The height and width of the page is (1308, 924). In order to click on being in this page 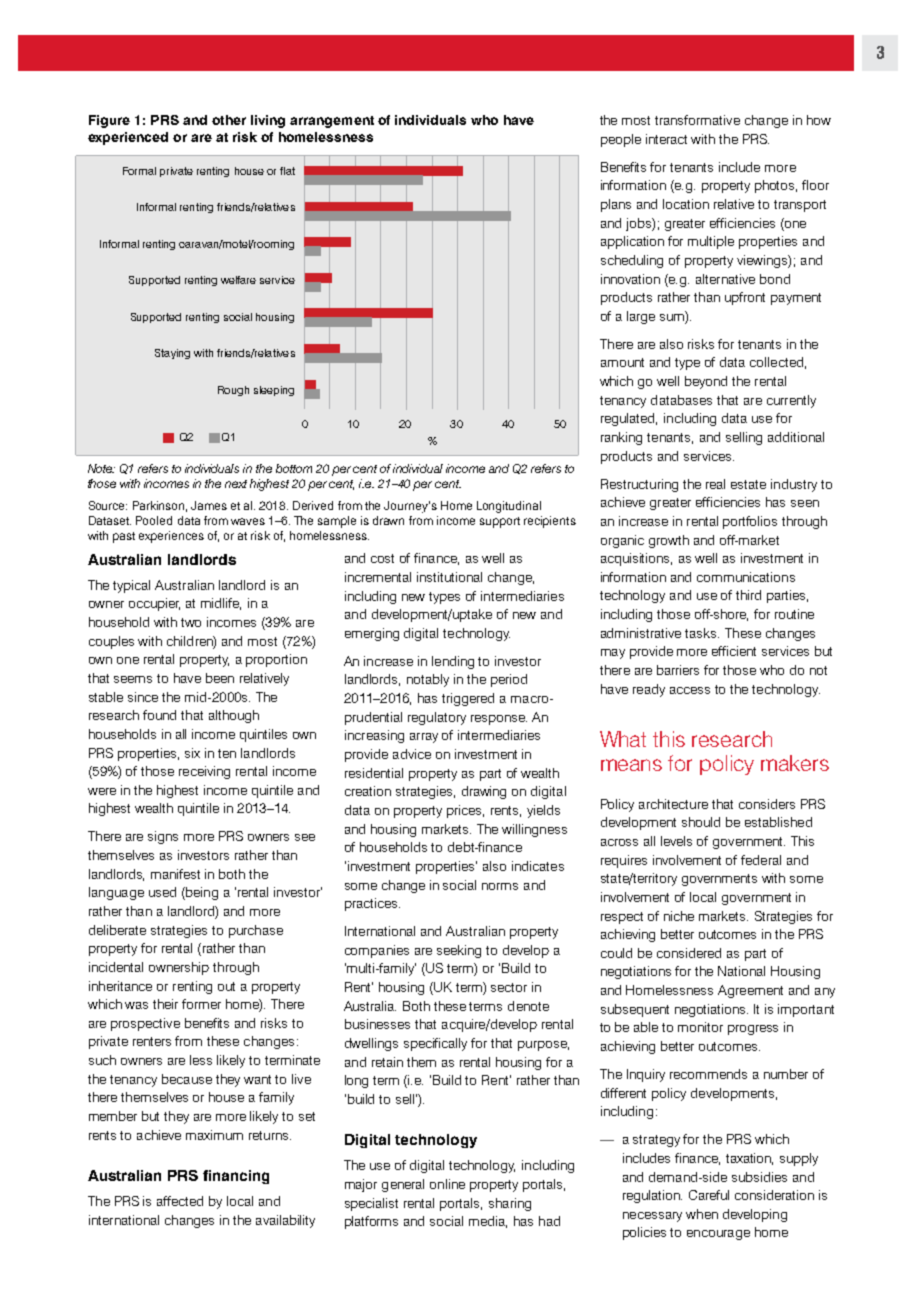, I will do `click(201, 893)`.
